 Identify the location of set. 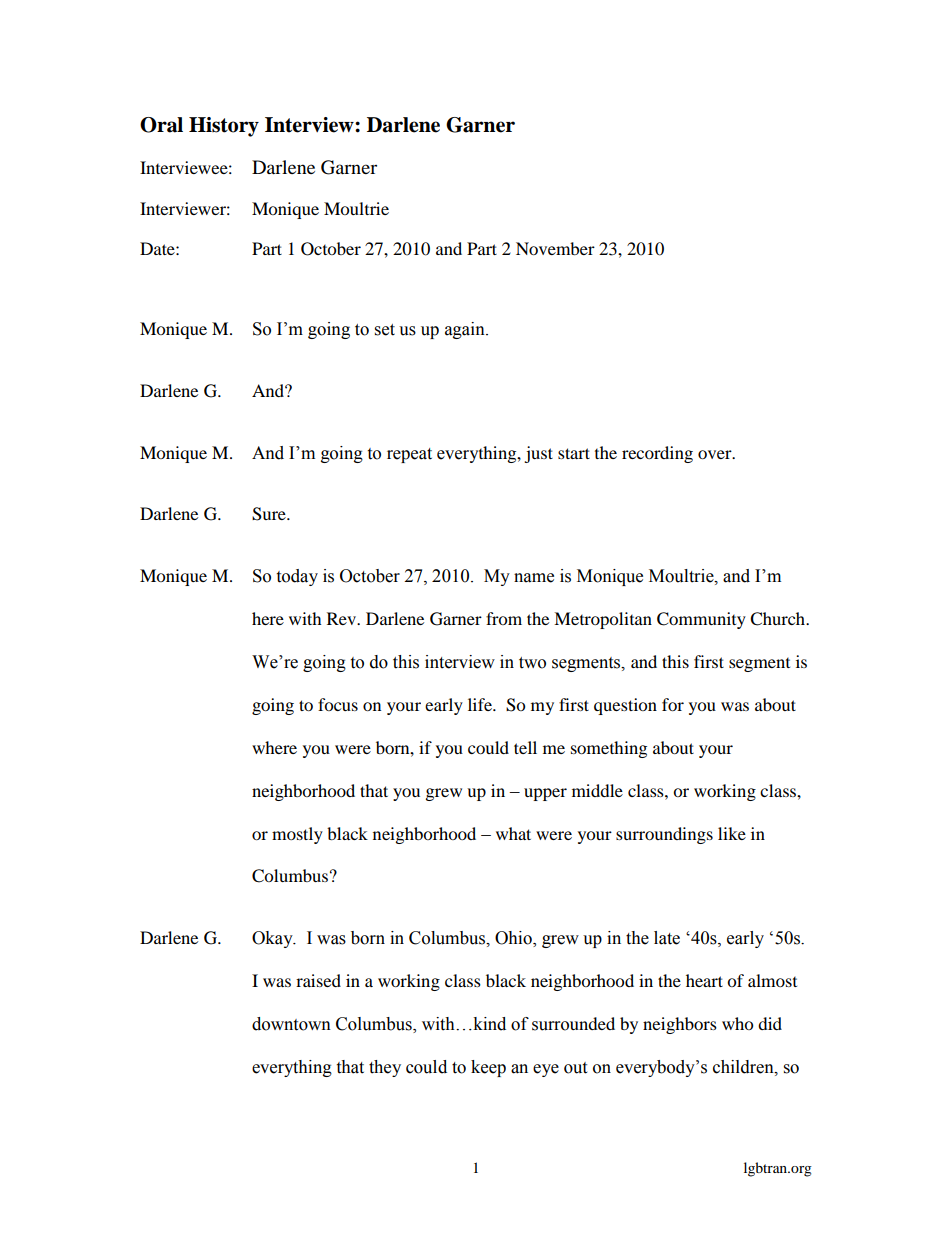
(385, 330).
